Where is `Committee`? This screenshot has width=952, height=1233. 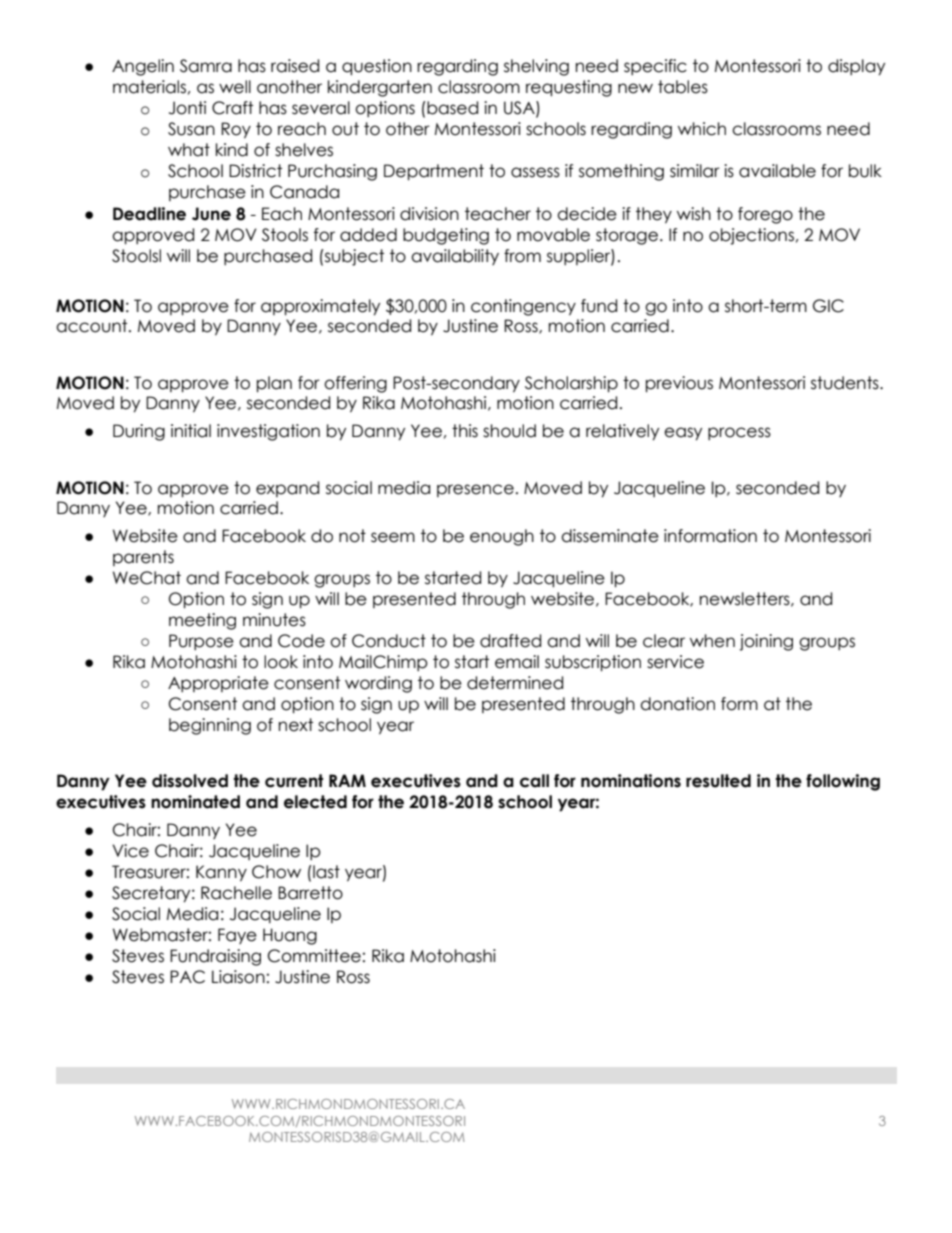
Committee is located at coordinates (314, 956).
